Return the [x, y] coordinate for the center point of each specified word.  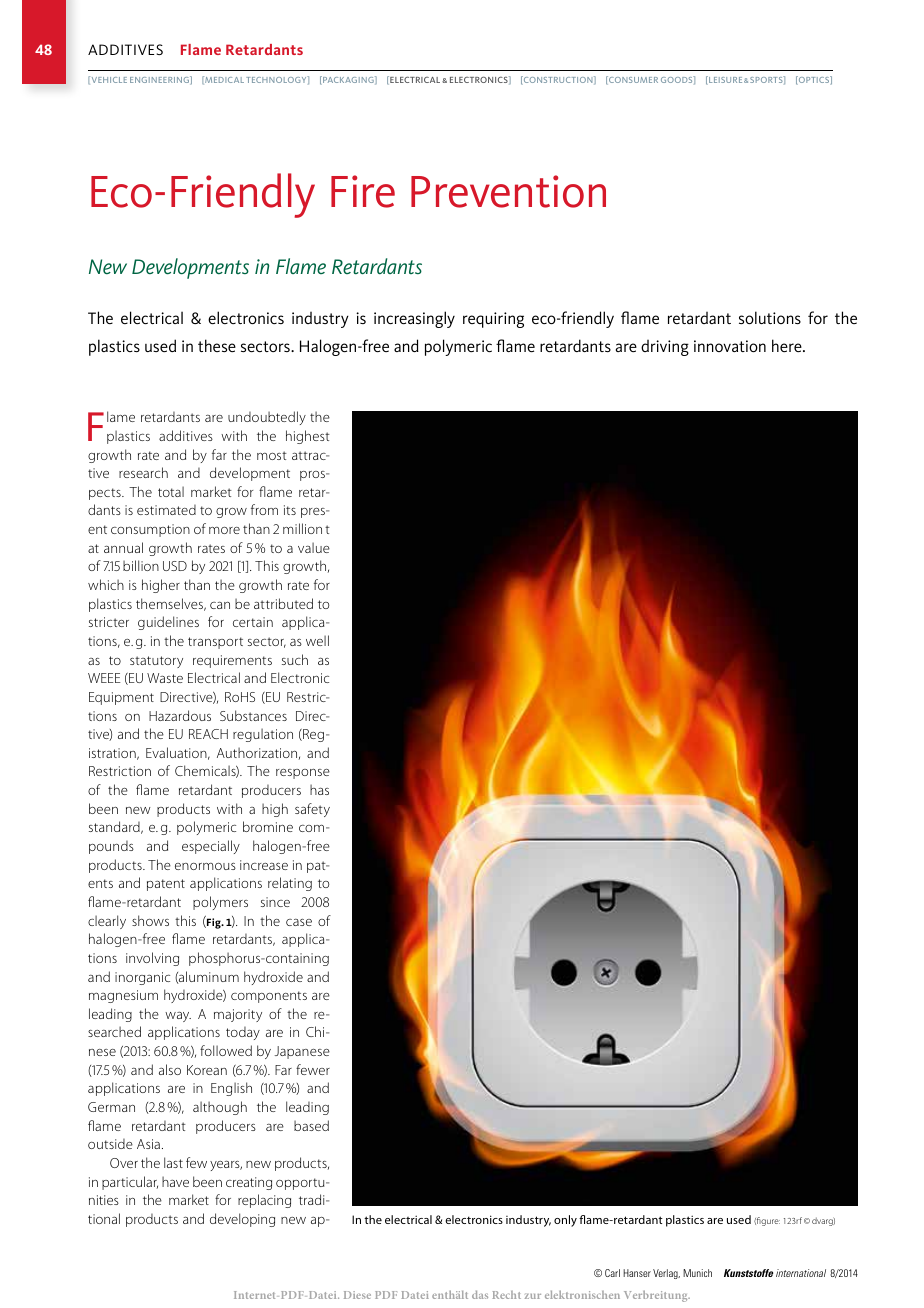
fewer [313, 1069]
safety [312, 810]
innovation [730, 346]
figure [767, 1221]
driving [665, 348]
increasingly [414, 319]
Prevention [508, 191]
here [788, 345]
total [171, 491]
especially [211, 847]
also [170, 1069]
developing [242, 1220]
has [319, 789]
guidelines [168, 623]
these [217, 345]
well [317, 640]
